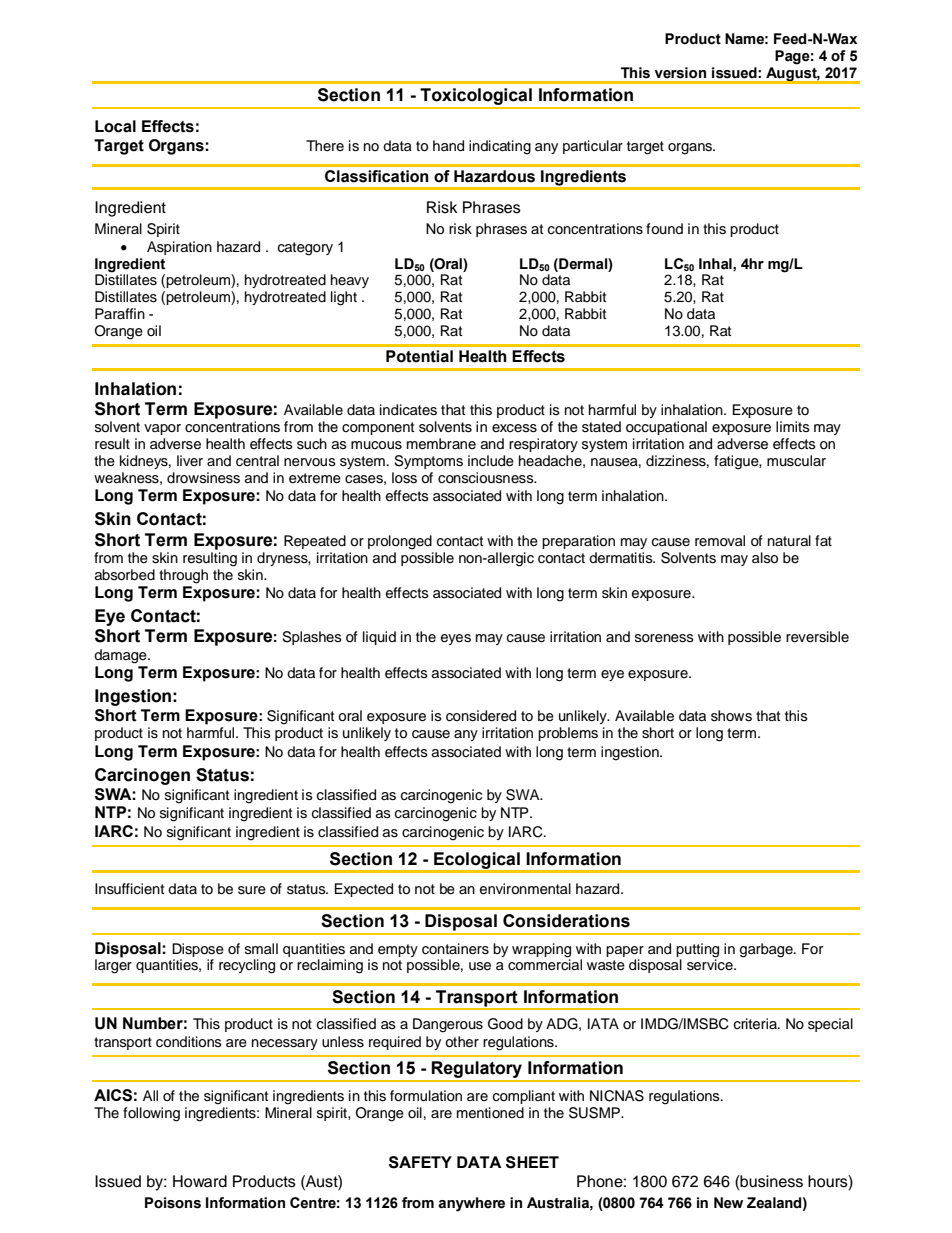 This page has height=1233, width=952. Describe the element at coordinates (448, 146) in the page. I see `hand` at that location.
